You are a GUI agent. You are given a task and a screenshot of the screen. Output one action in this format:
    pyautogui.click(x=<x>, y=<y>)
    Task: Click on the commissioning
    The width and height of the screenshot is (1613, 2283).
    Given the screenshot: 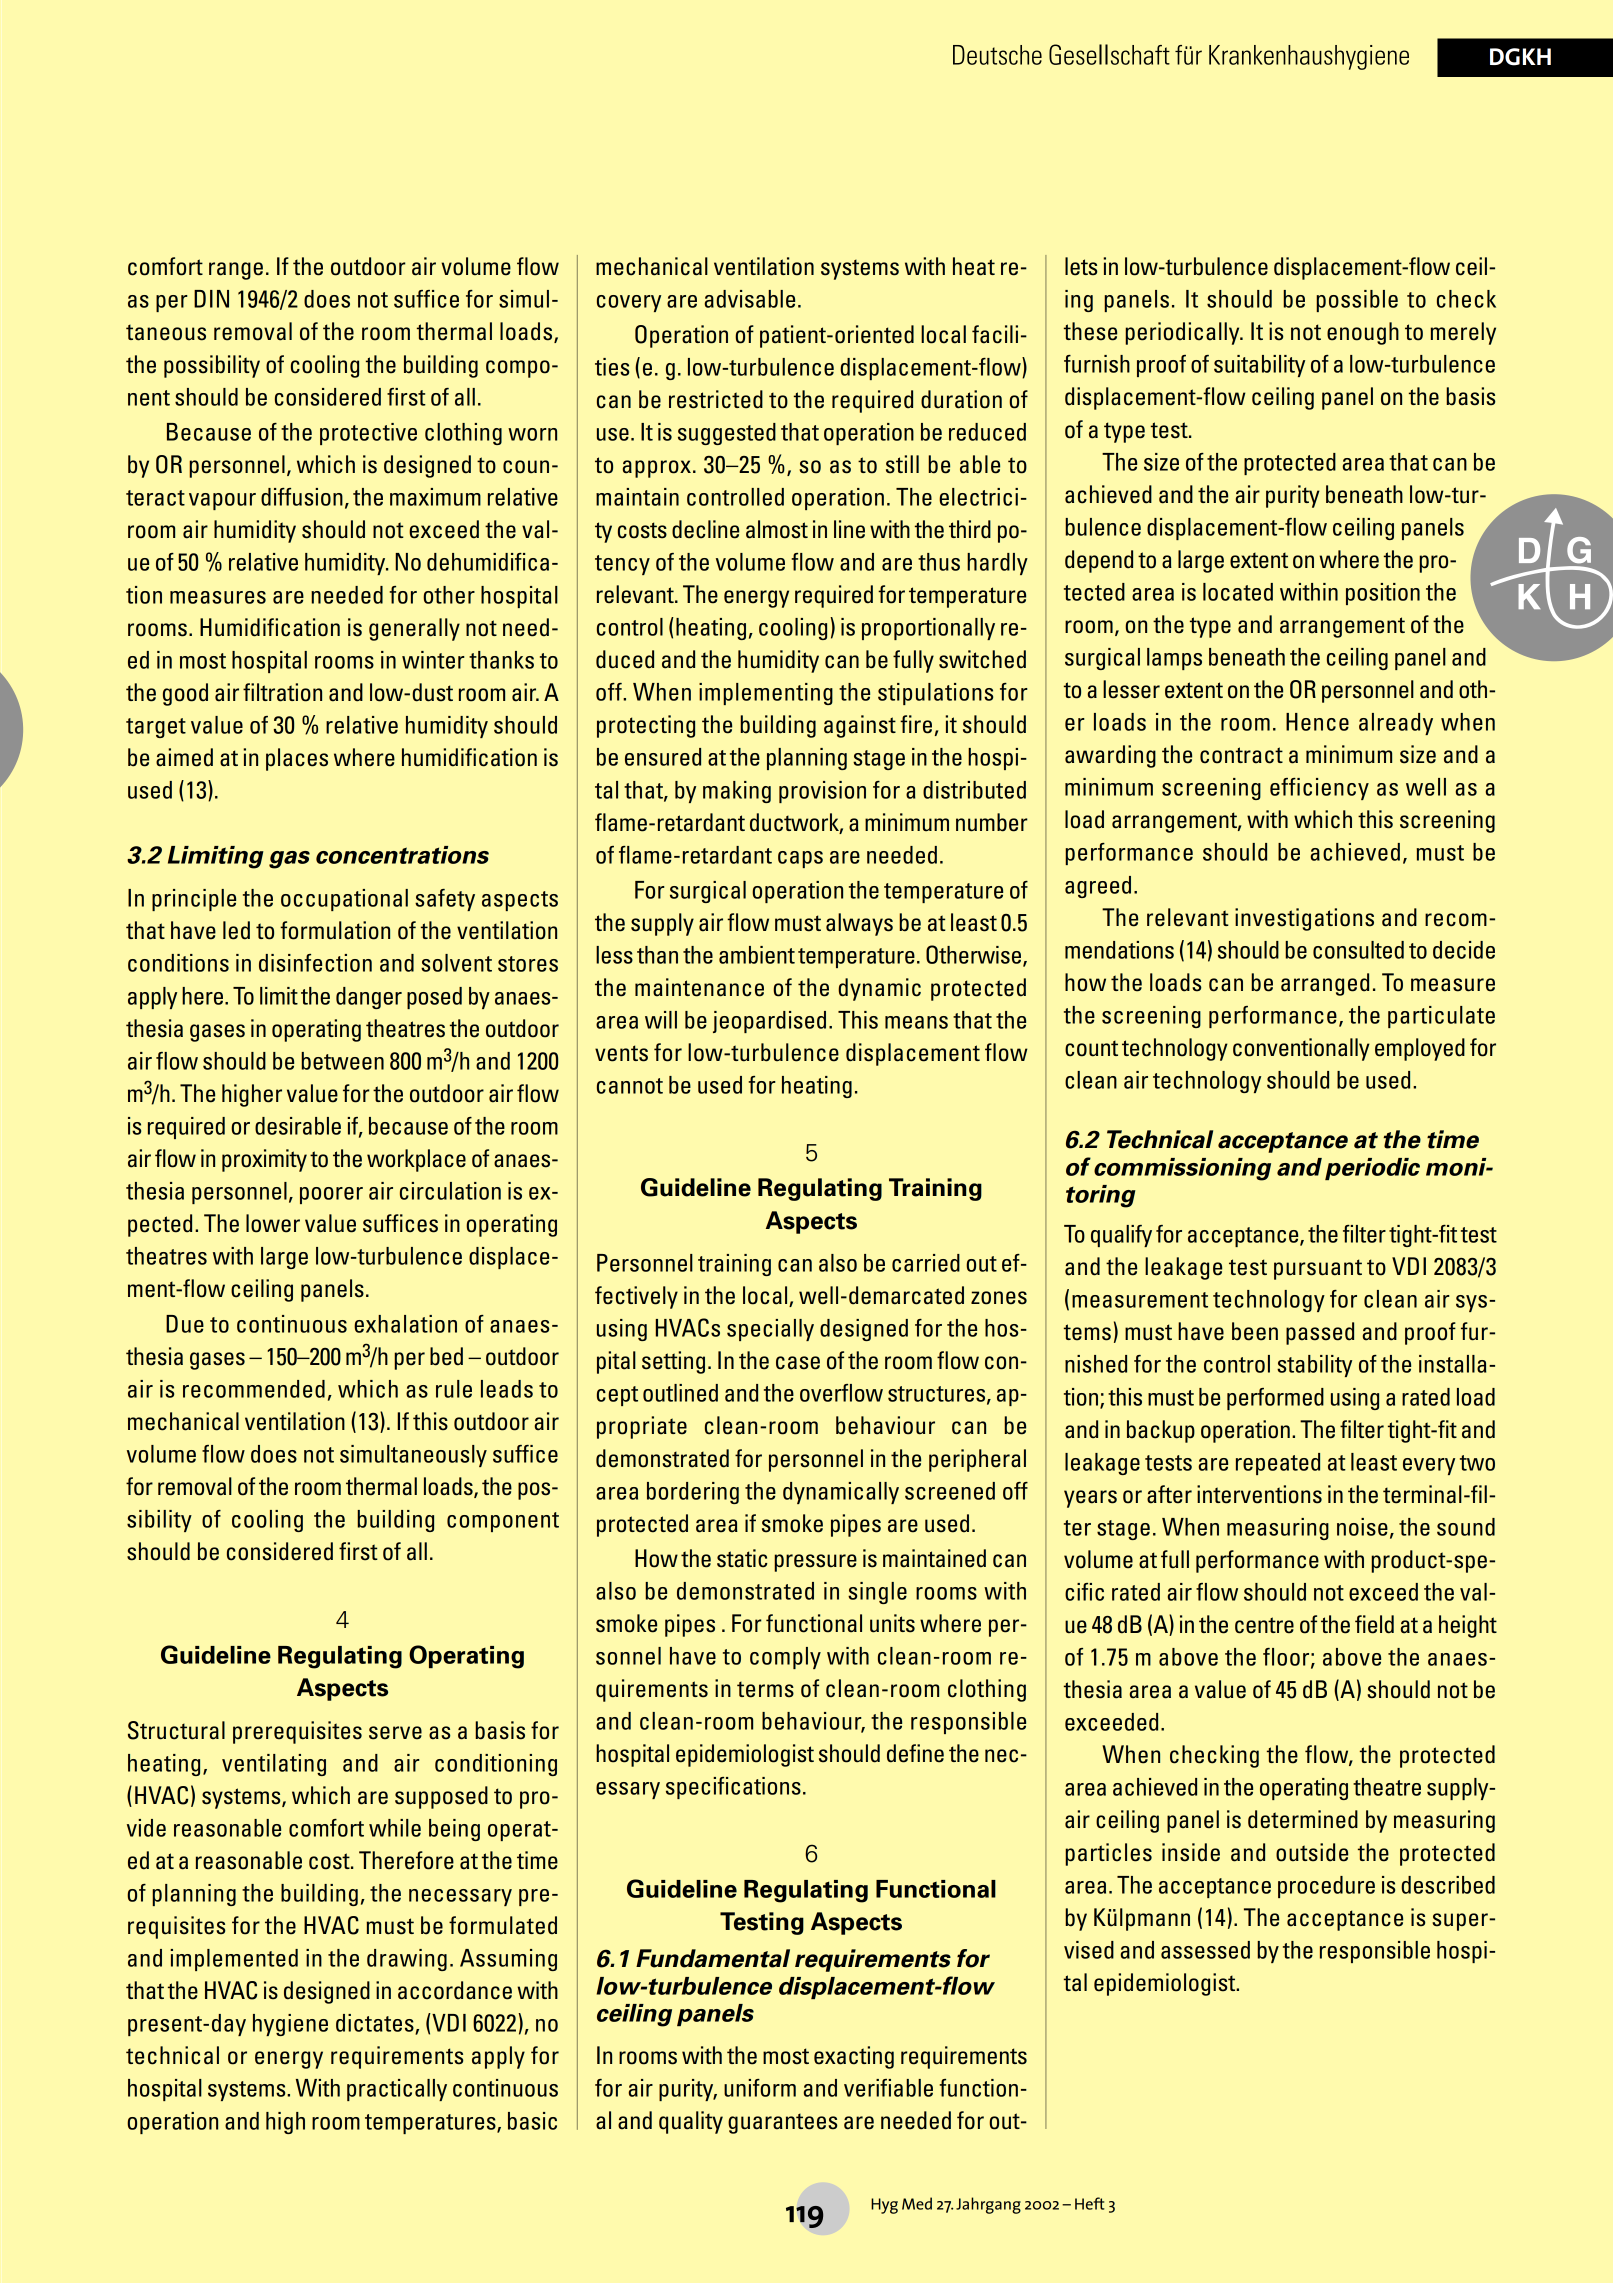 What is the action you would take?
    pyautogui.click(x=1182, y=1169)
